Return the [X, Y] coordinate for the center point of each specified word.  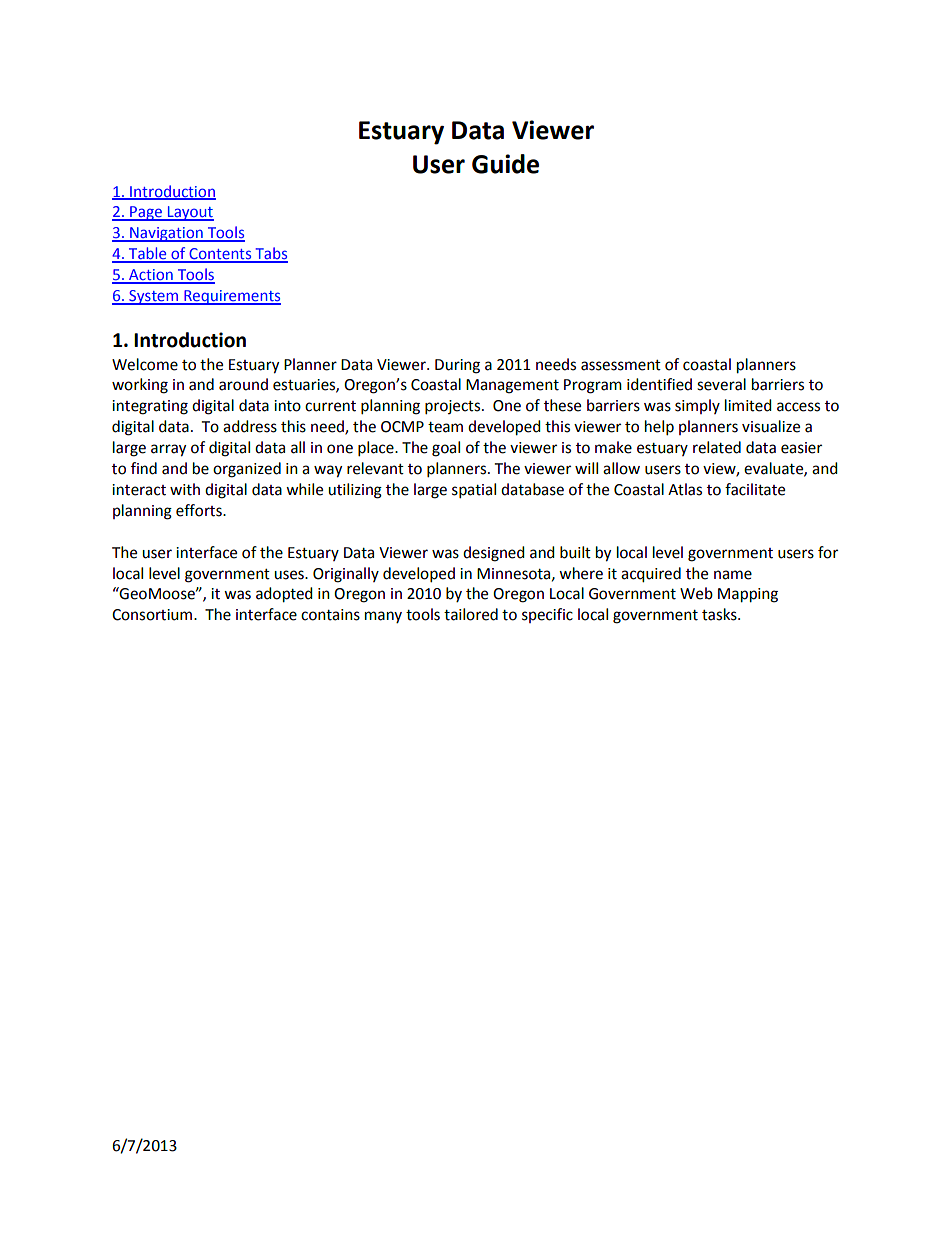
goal [446, 449]
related [717, 447]
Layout [189, 213]
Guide [505, 164]
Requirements [231, 297]
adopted [284, 595]
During [457, 366]
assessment [621, 365]
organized [247, 470]
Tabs [270, 254]
